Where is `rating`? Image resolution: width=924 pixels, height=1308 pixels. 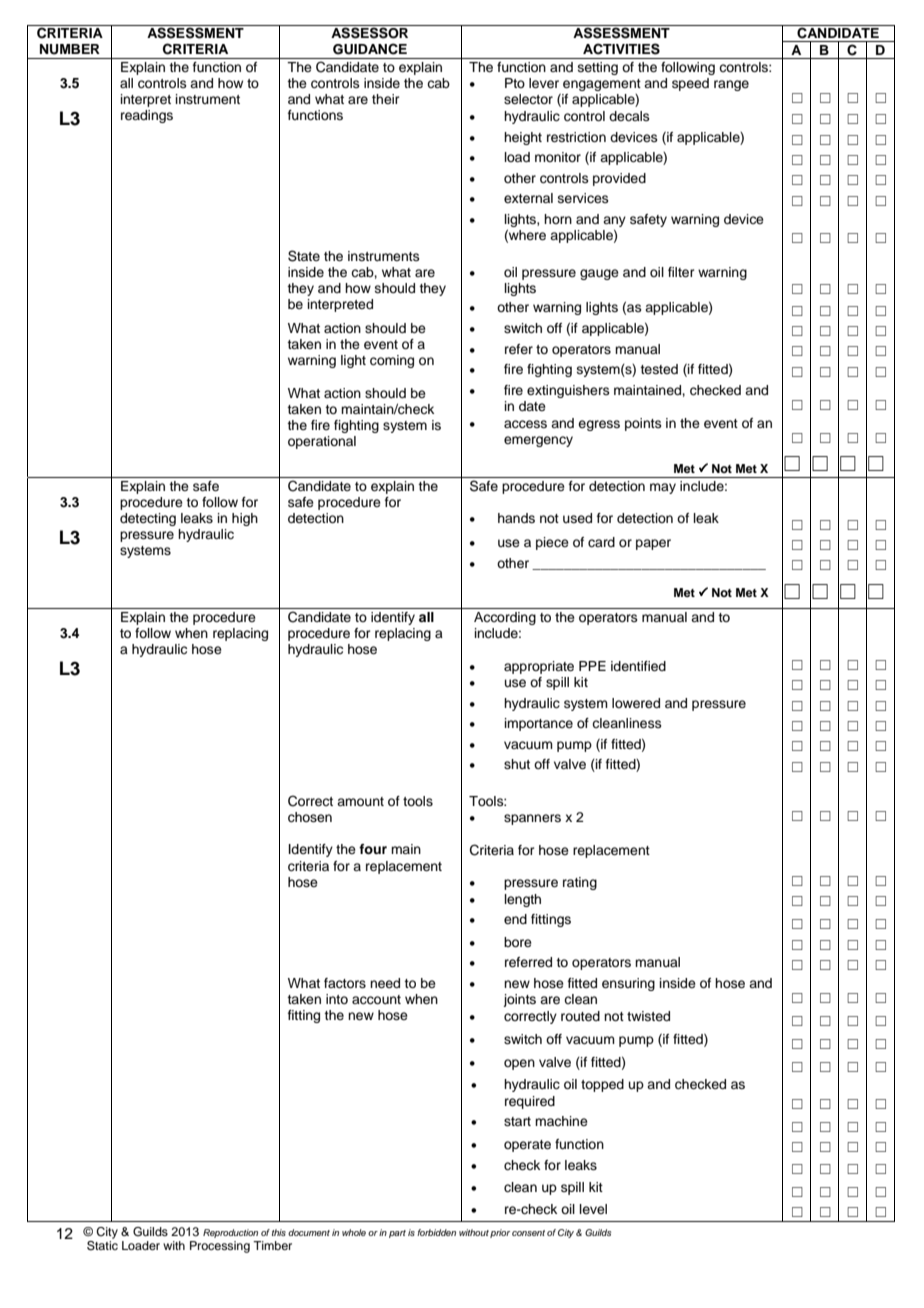
rating is located at coordinates (580, 883).
